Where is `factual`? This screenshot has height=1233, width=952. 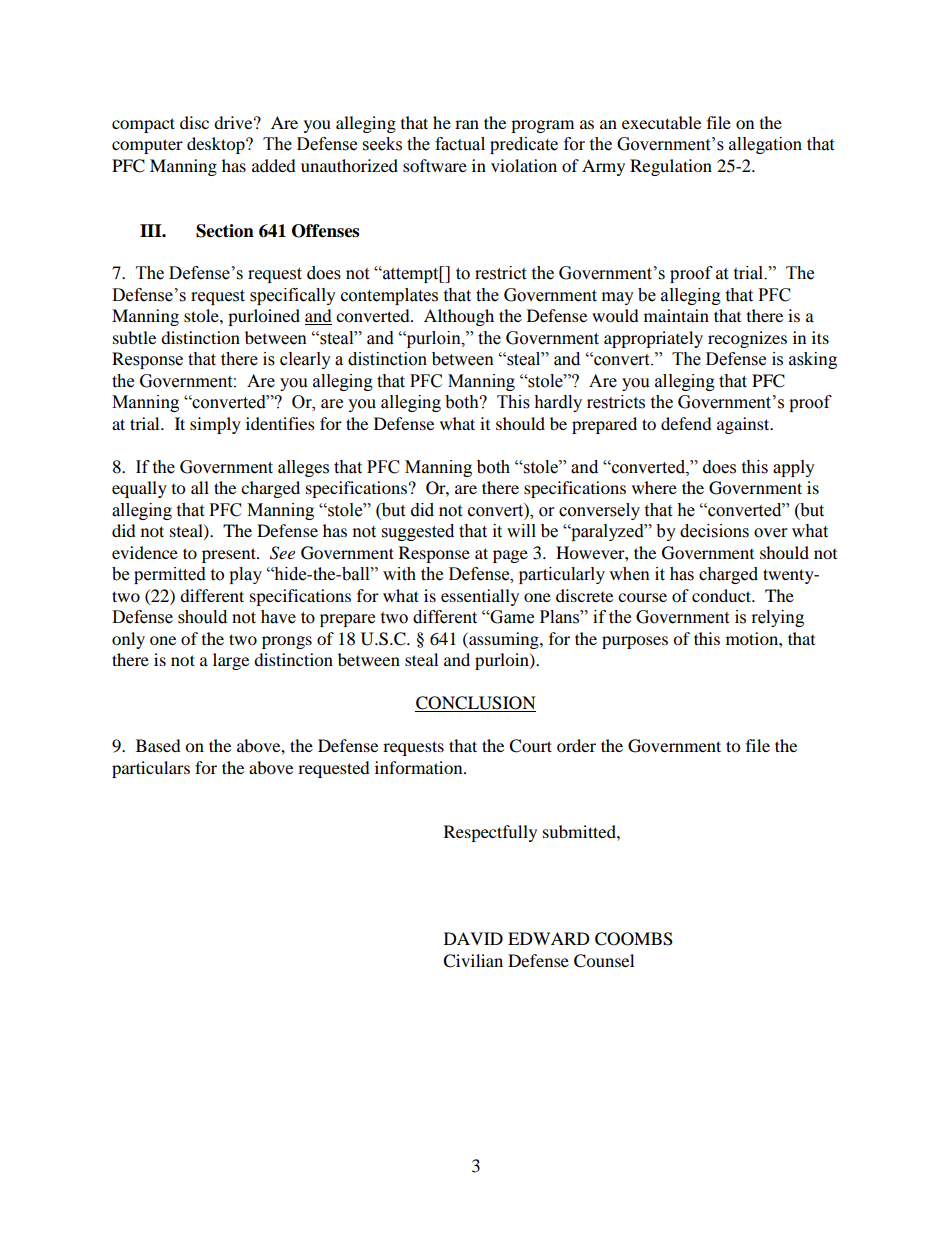 factual is located at coordinates (460, 144).
